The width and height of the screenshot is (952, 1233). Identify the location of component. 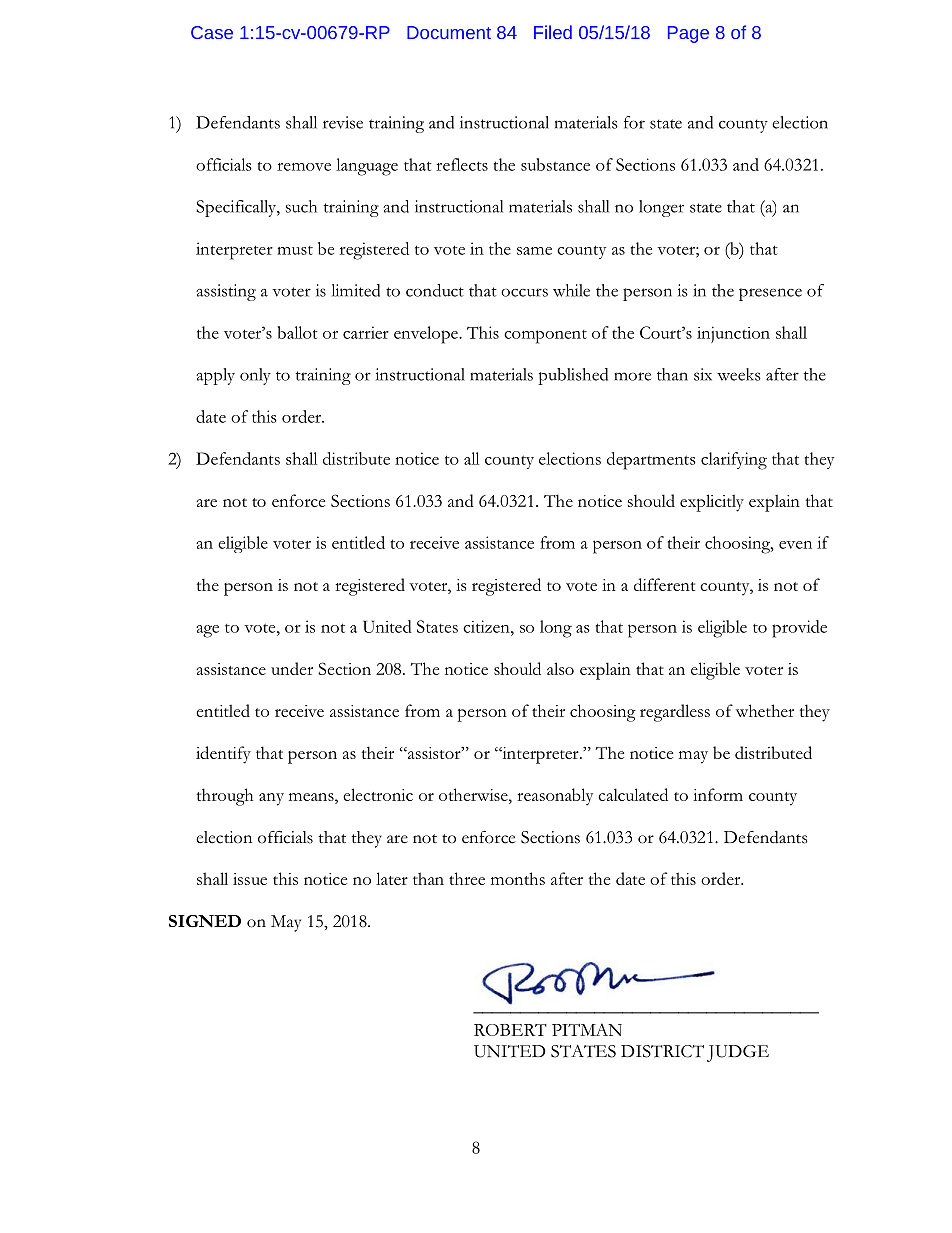
(545, 337).
